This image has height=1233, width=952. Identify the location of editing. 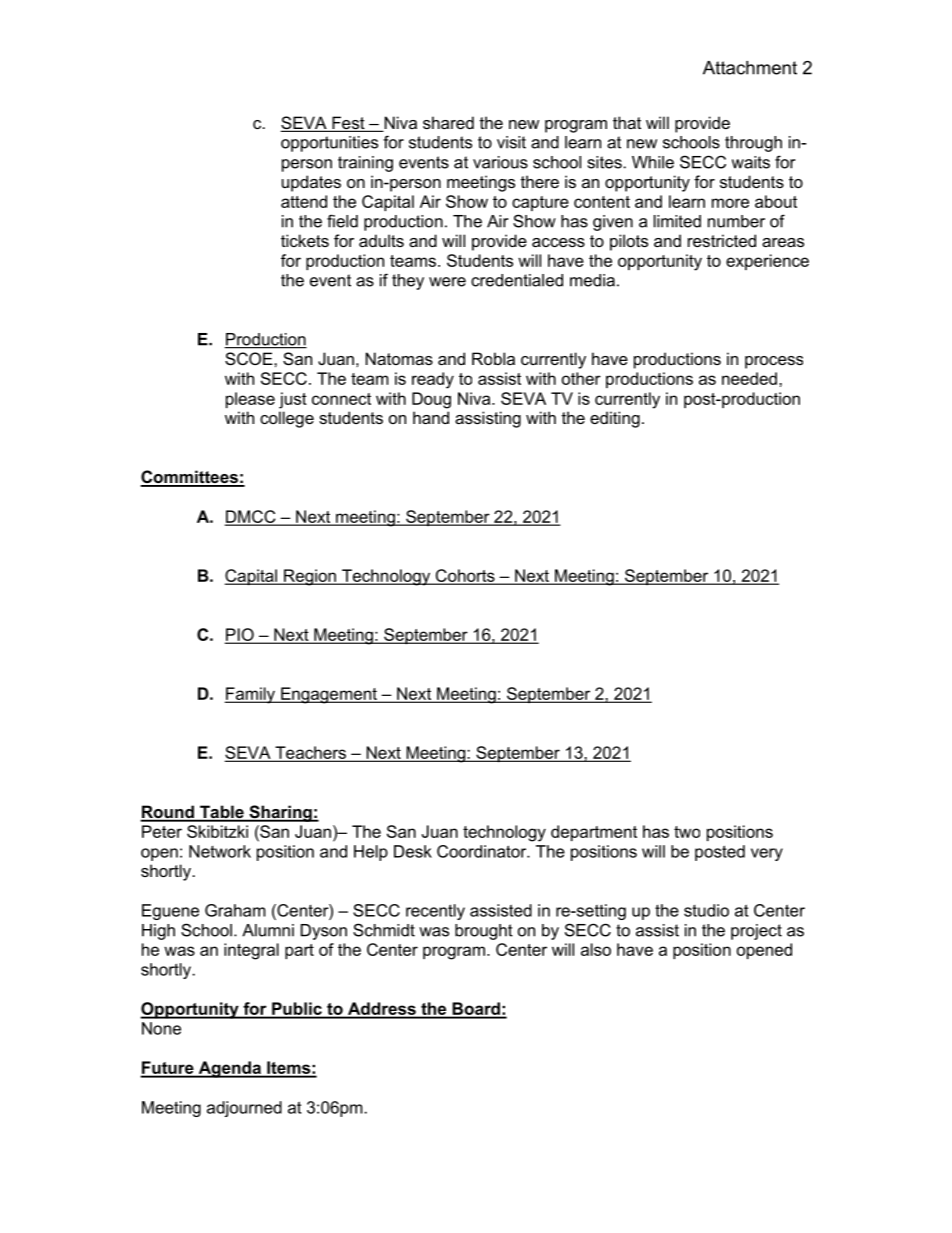
(615, 419).
